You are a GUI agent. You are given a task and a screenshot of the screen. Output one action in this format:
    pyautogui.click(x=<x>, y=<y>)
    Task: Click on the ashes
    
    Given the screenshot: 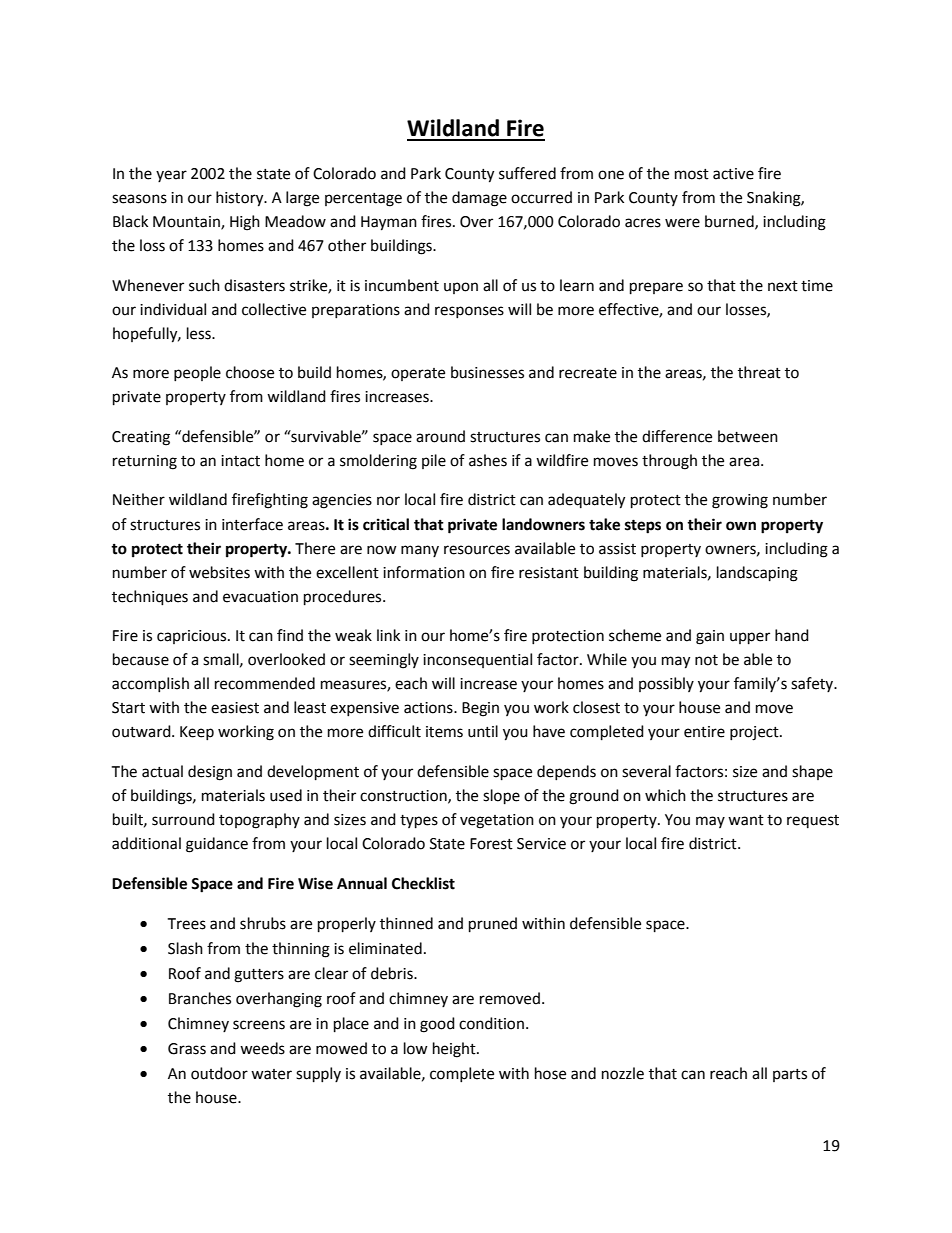 What is the action you would take?
    pyautogui.click(x=488, y=460)
